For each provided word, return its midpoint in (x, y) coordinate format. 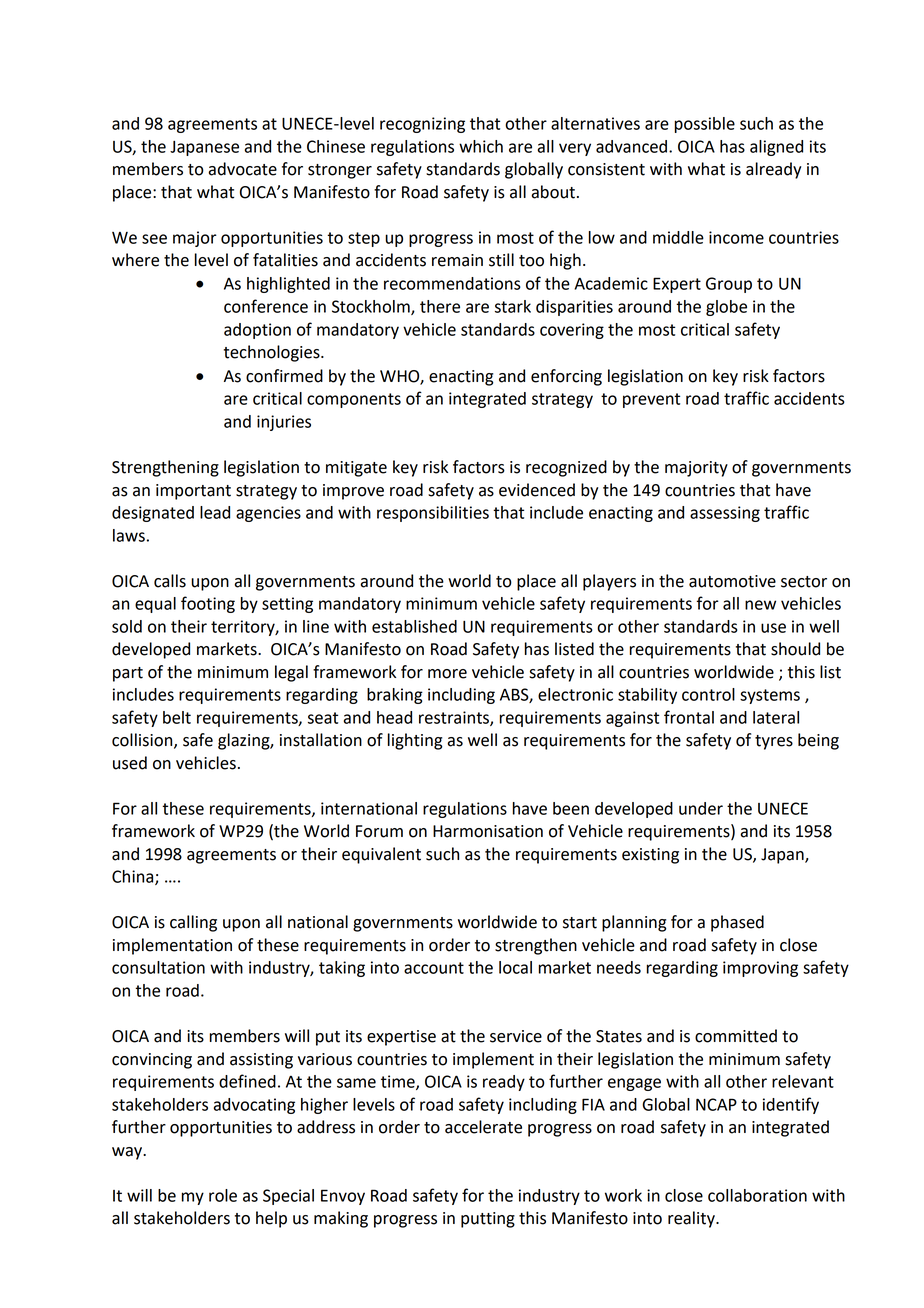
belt (177, 717)
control (708, 694)
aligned (776, 148)
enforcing (566, 377)
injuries (284, 423)
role (223, 1195)
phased (737, 923)
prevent (651, 400)
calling (193, 923)
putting (488, 1220)
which (481, 146)
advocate (242, 169)
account (434, 968)
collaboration (757, 1195)
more (447, 674)
